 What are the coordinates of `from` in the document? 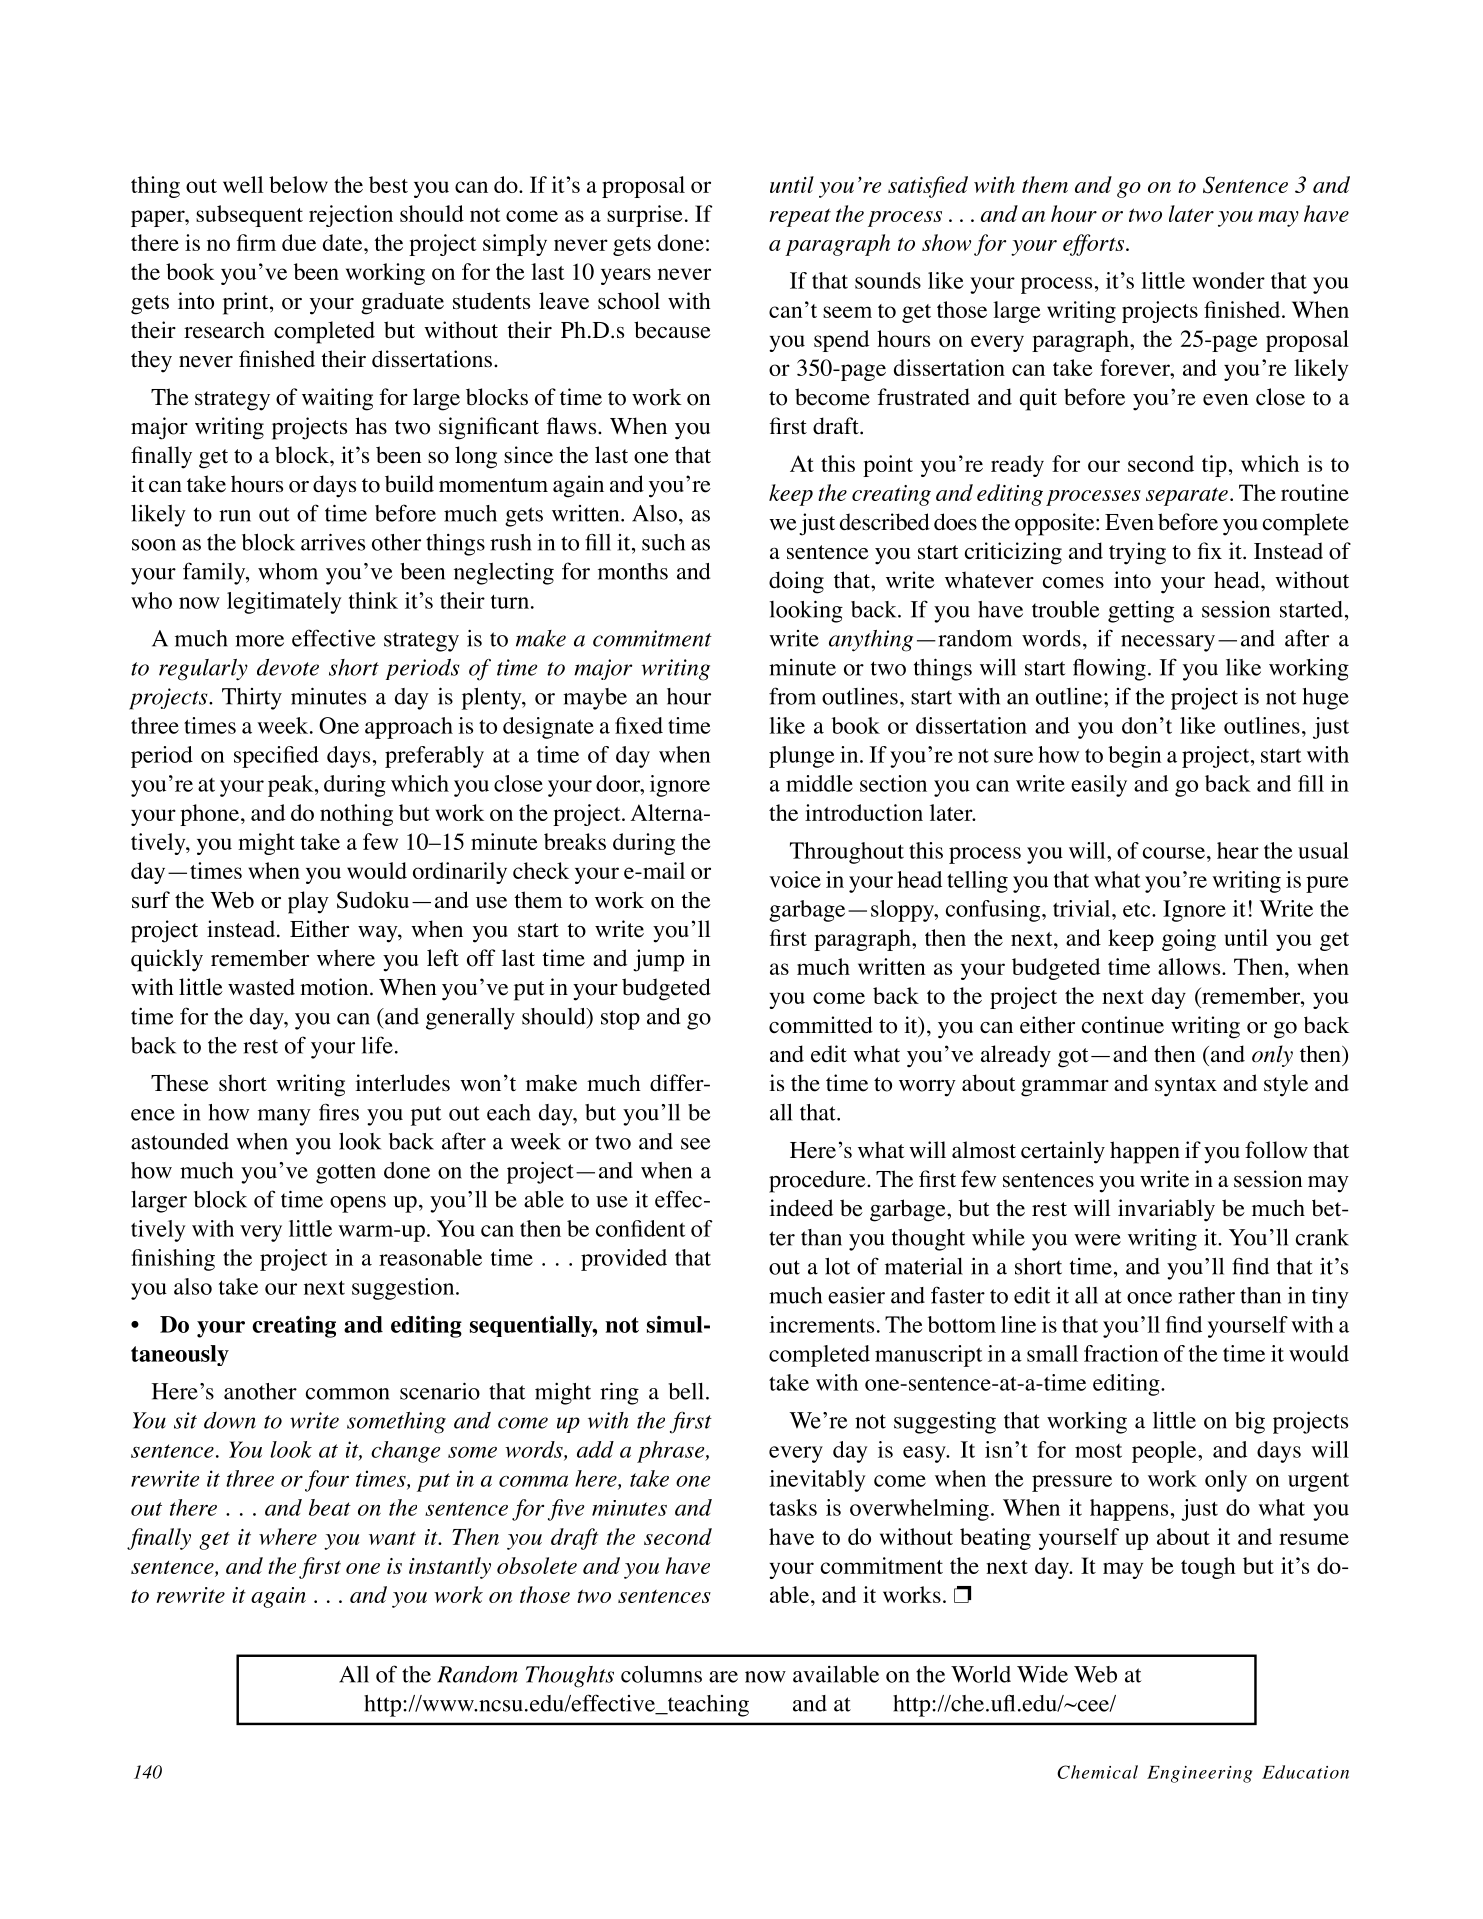 It's located at (792, 696).
